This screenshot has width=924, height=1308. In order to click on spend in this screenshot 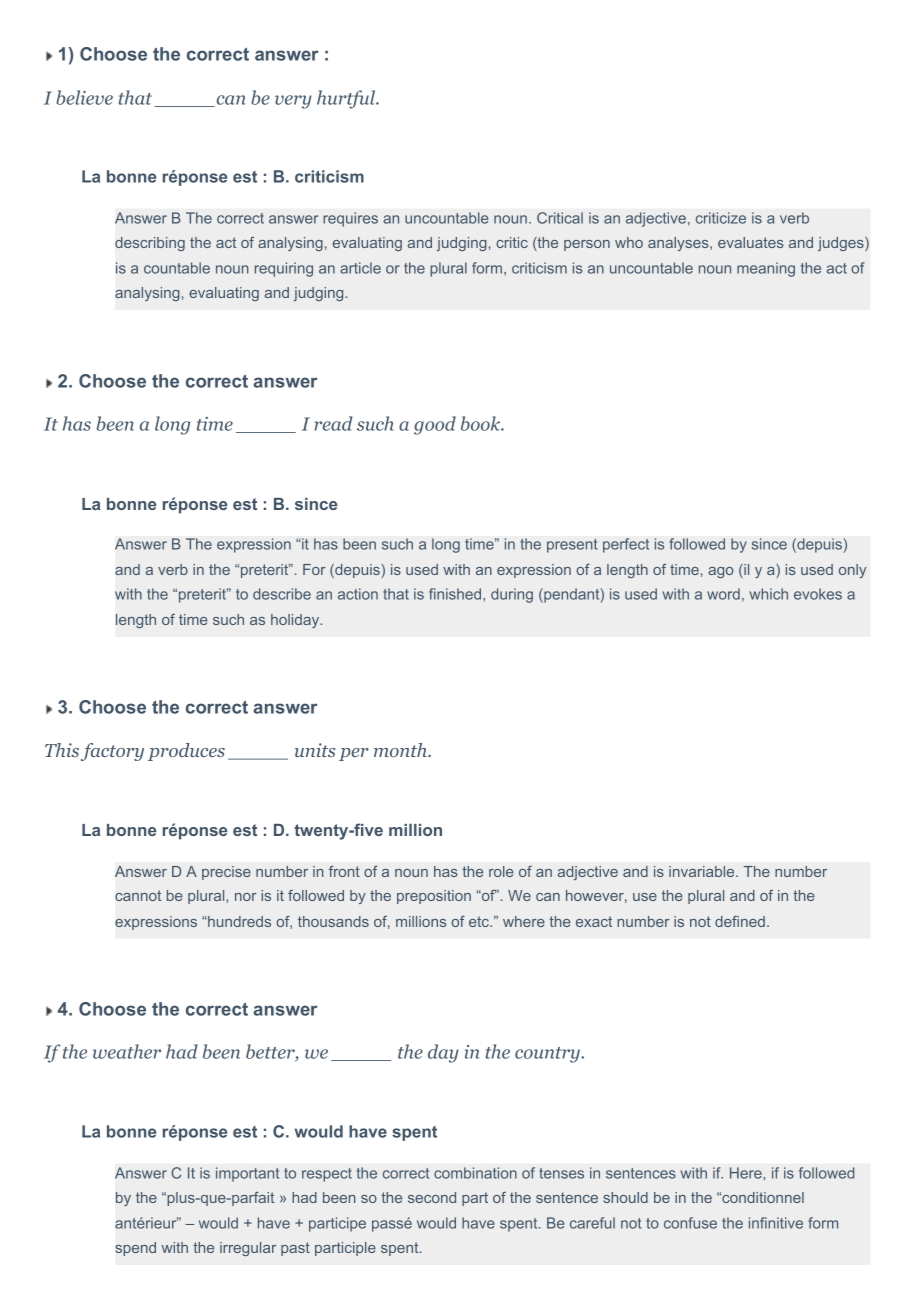, I will do `click(135, 1249)`.
